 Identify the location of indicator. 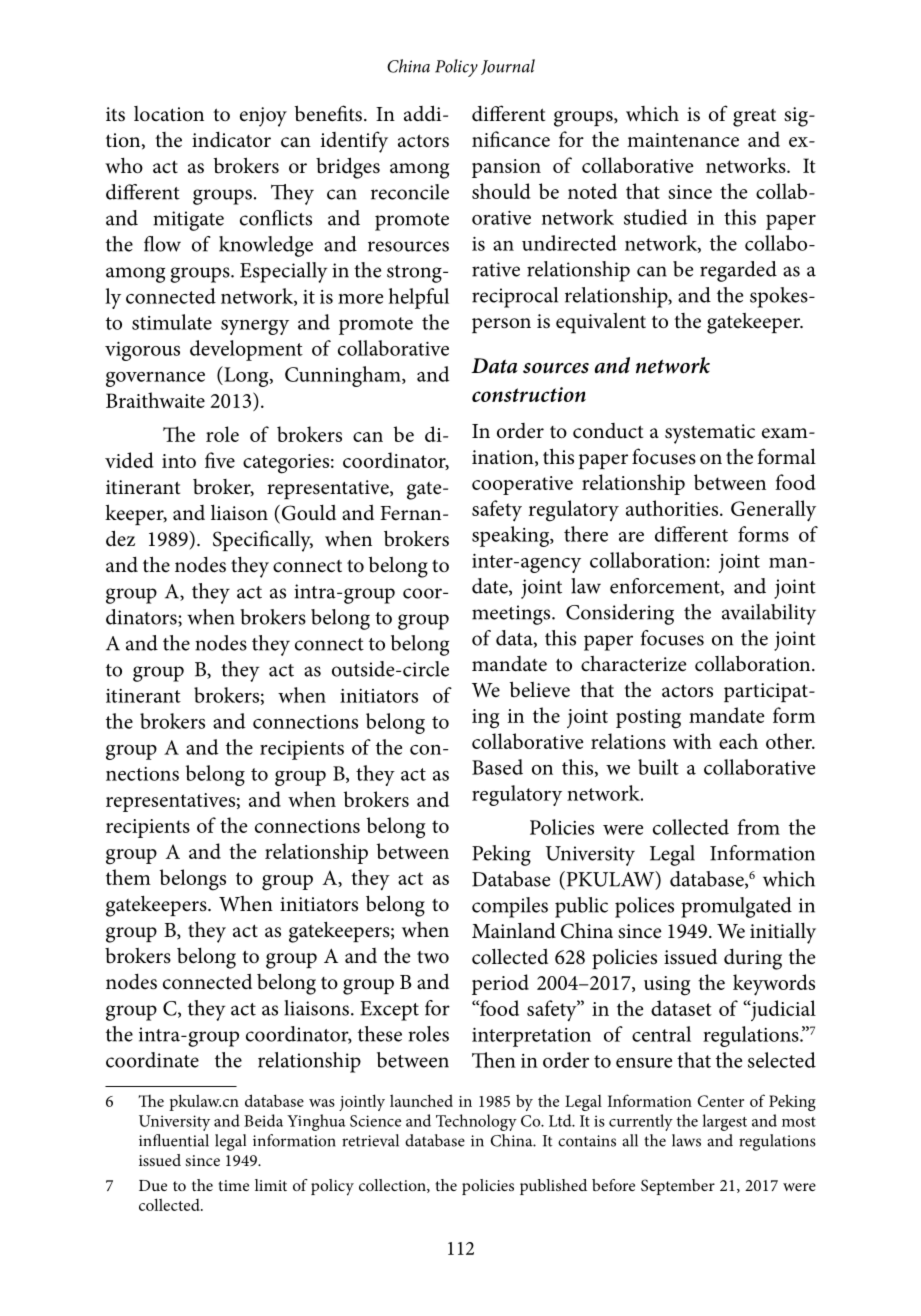
(231, 140).
